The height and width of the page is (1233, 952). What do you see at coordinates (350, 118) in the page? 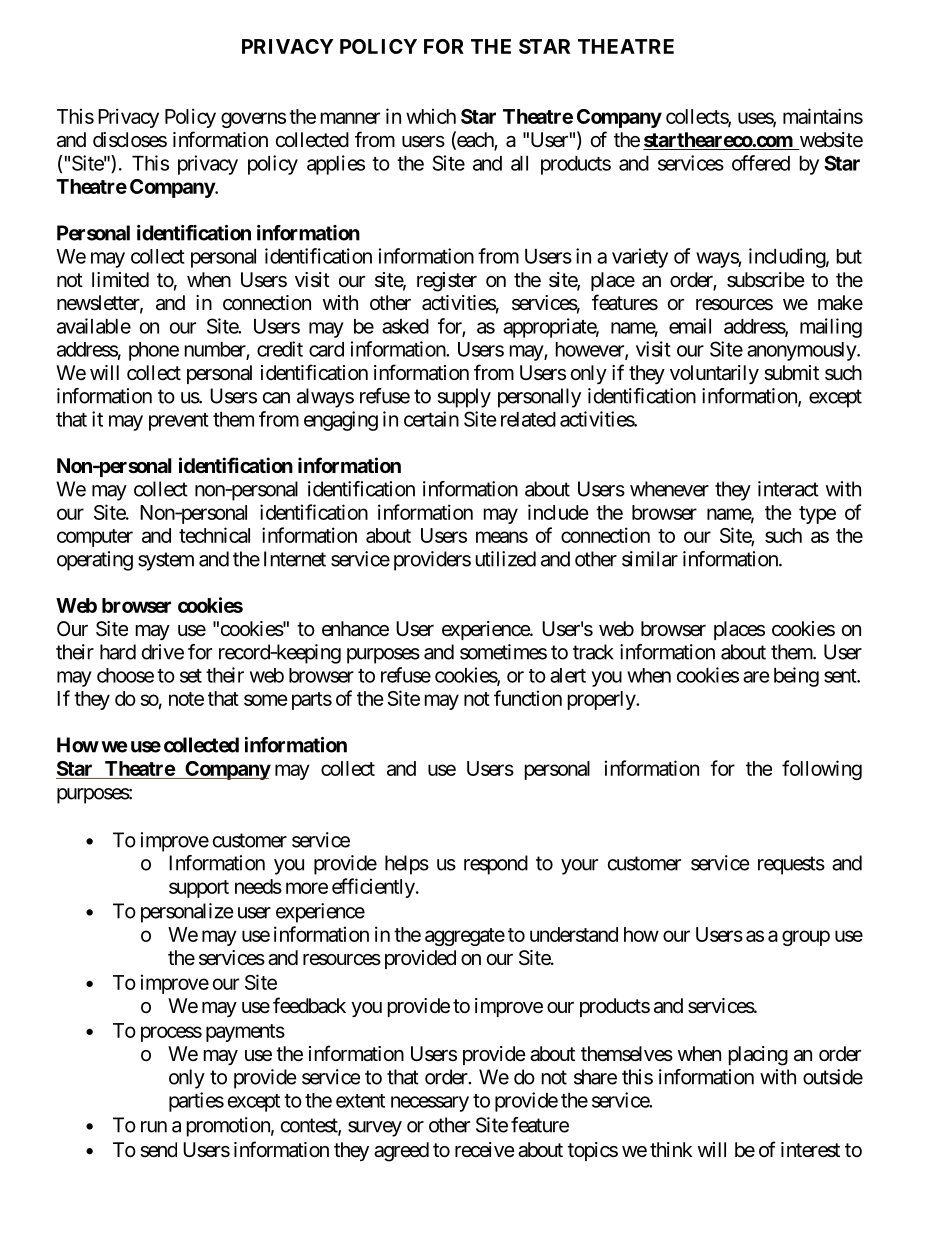
I see `manner` at bounding box center [350, 118].
